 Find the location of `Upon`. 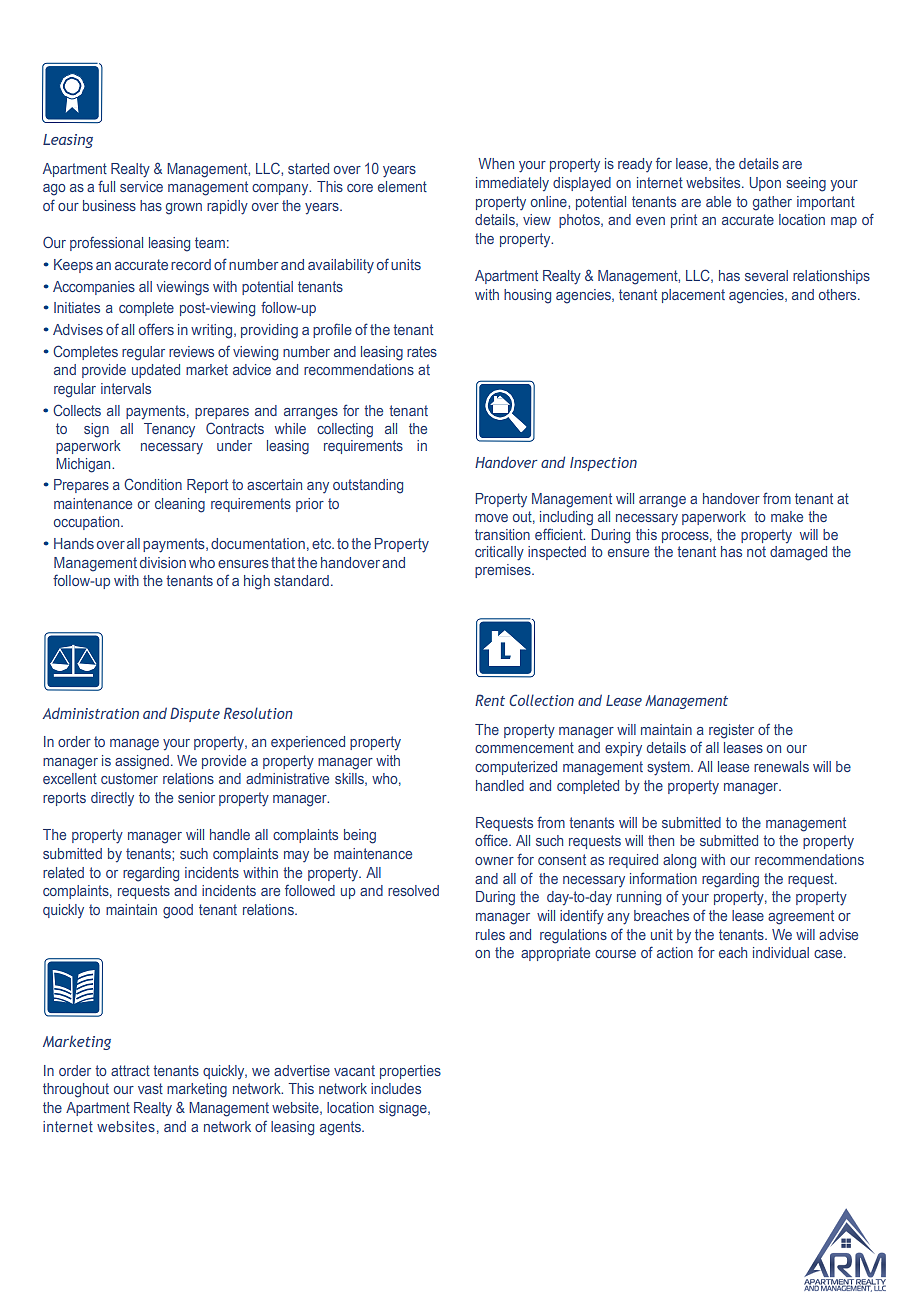

Upon is located at coordinates (765, 184).
